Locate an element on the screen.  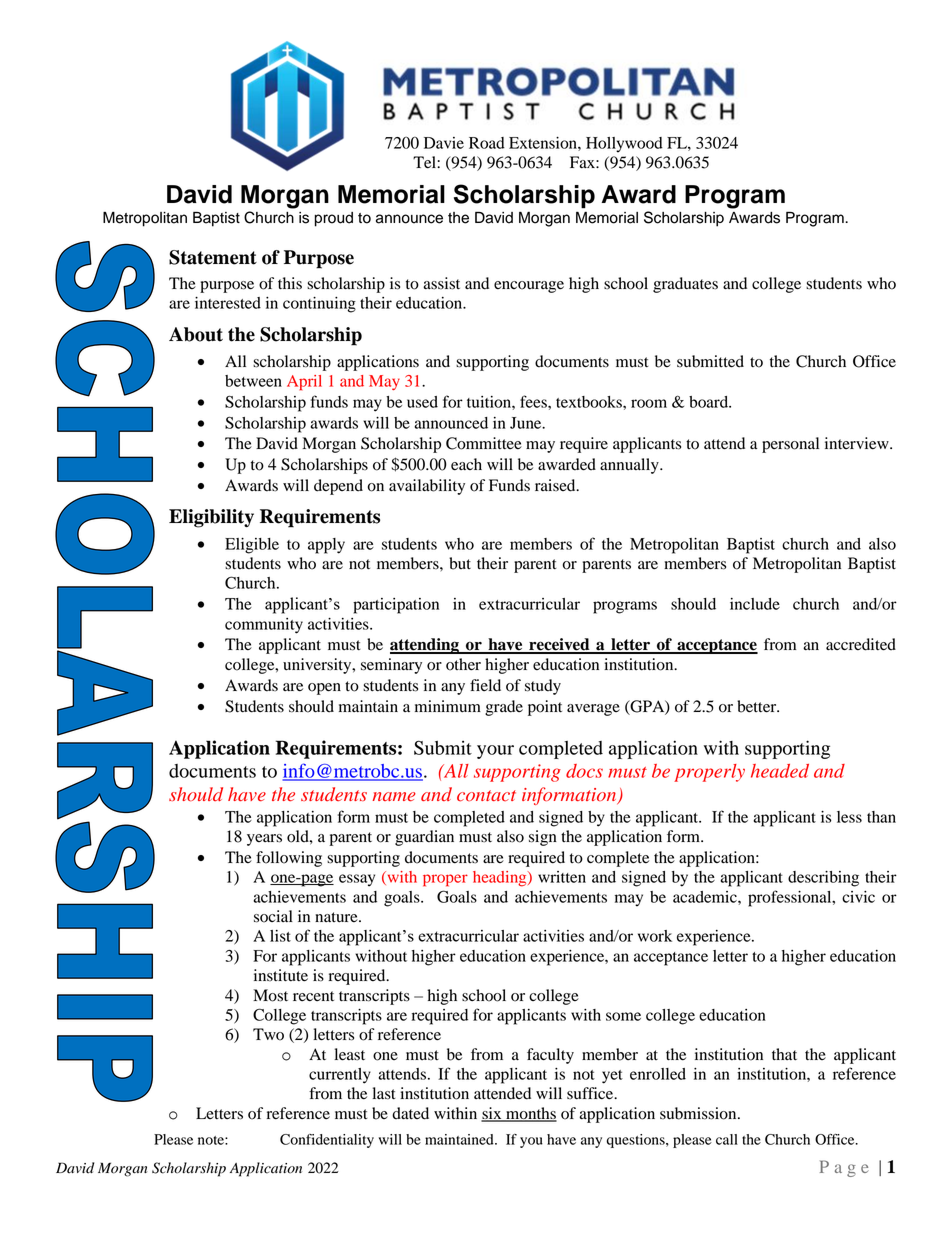
accredited is located at coordinates (861, 644).
